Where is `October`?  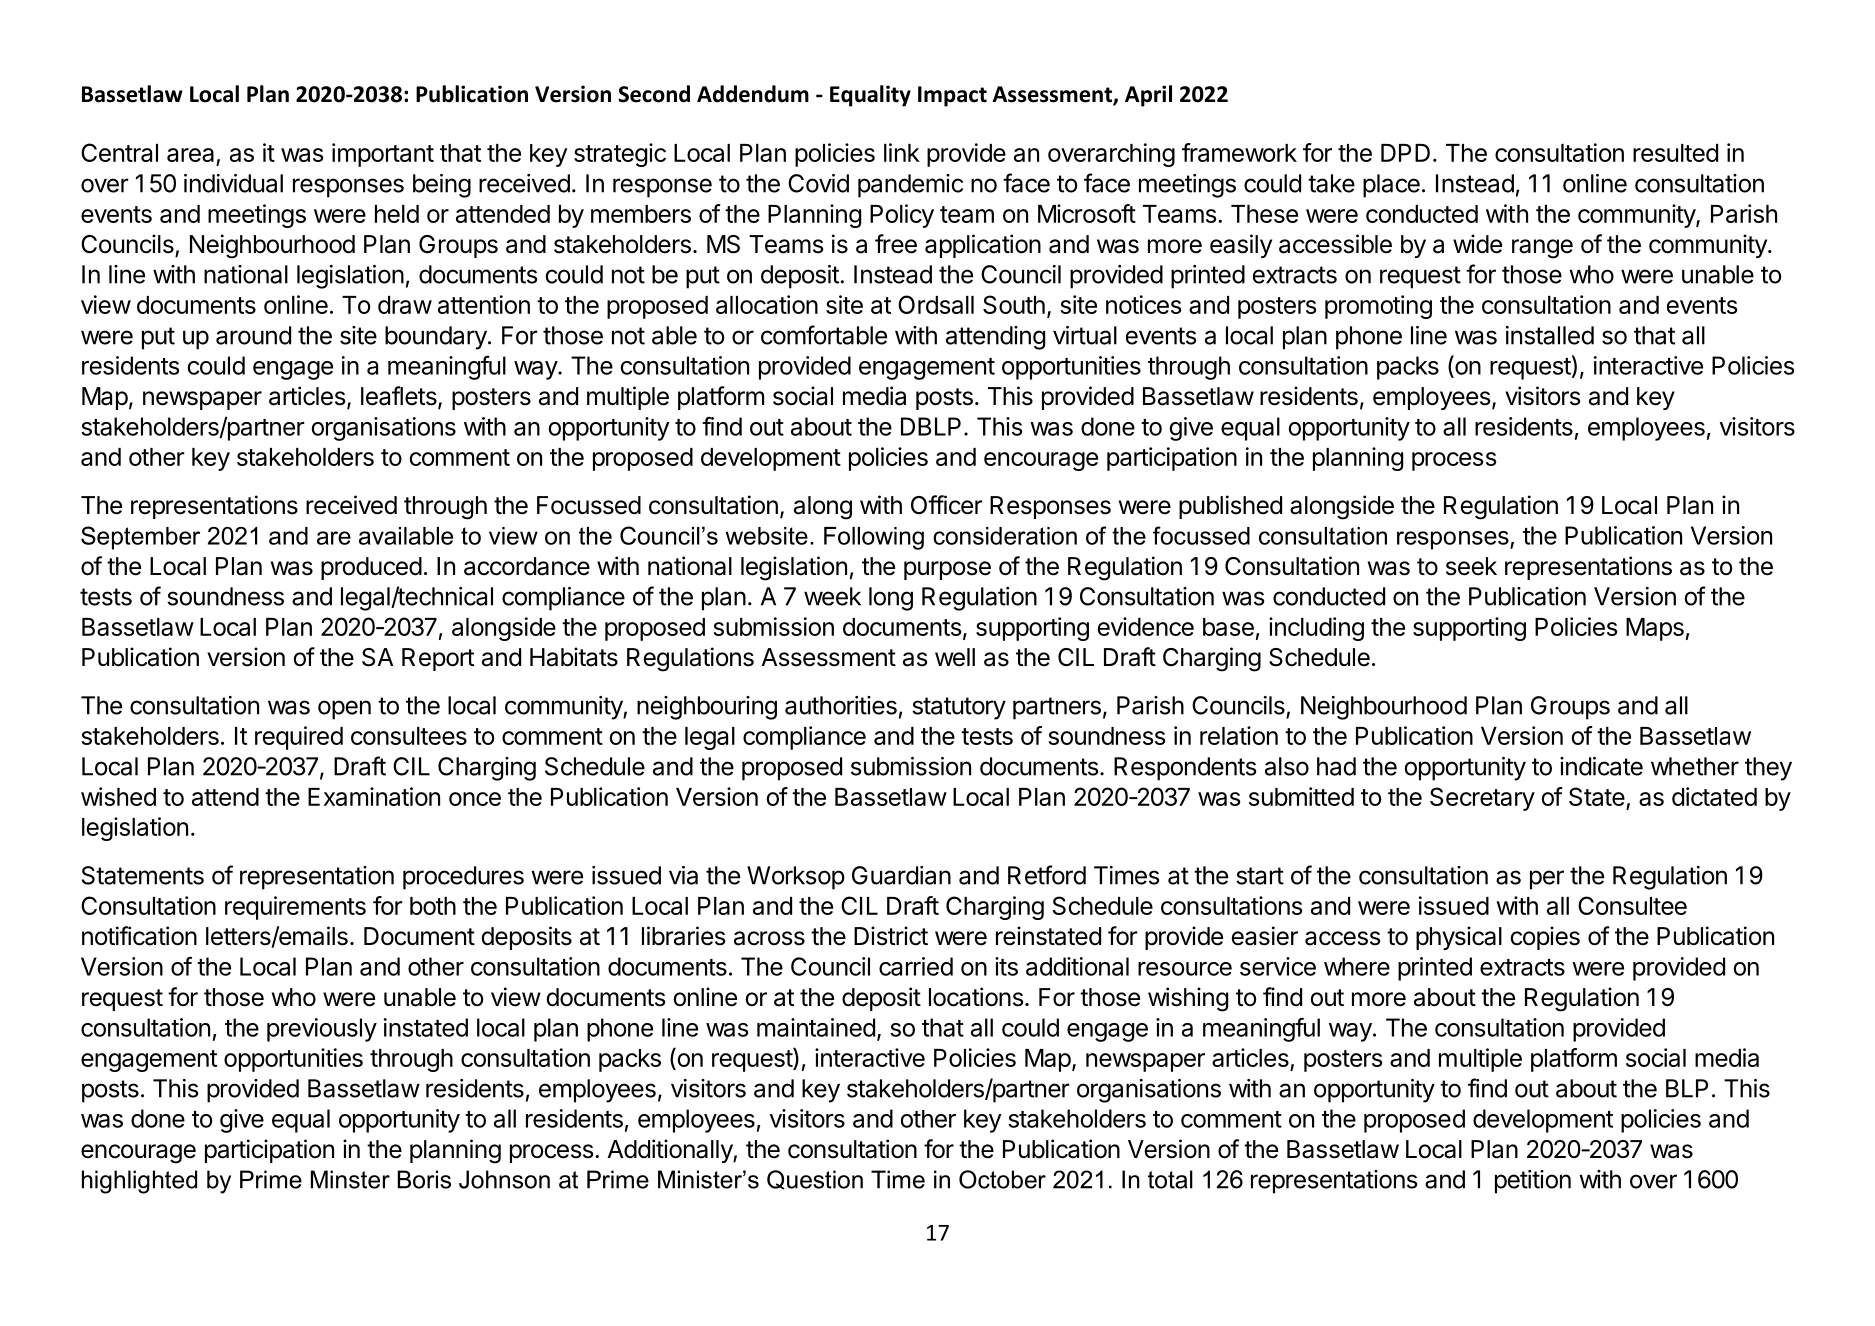
October is located at coordinates (1002, 1179).
